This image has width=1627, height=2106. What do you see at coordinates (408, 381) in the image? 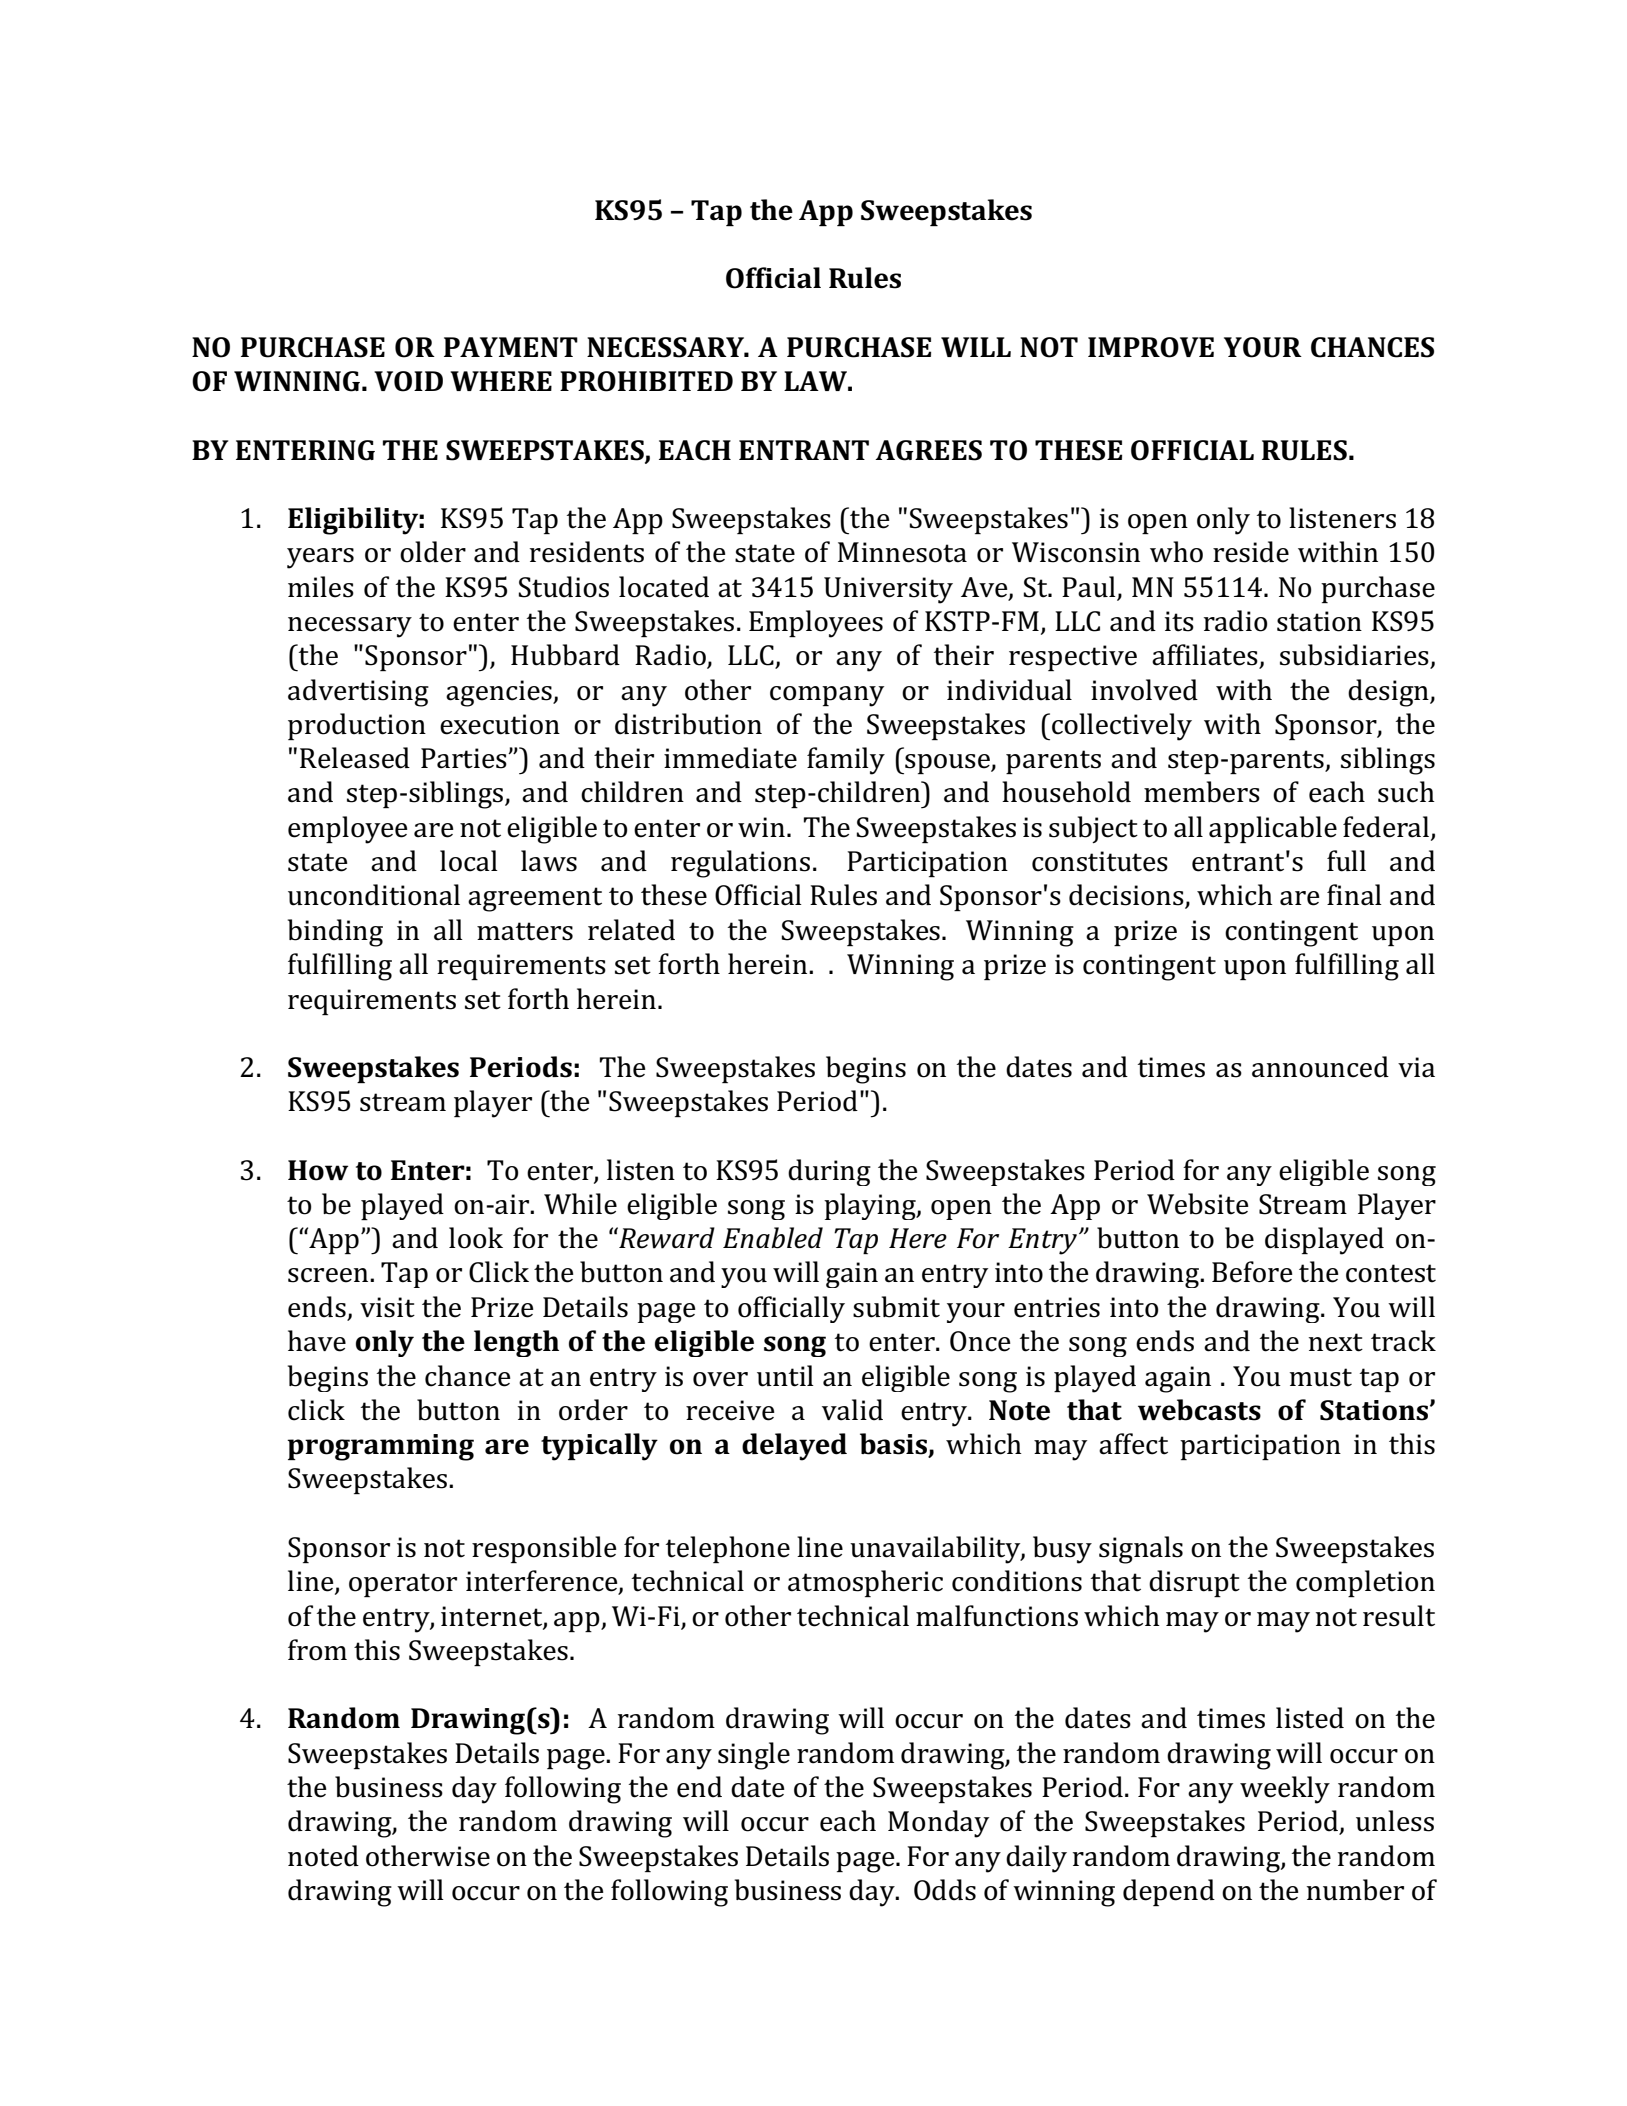
I see `VOID` at bounding box center [408, 381].
